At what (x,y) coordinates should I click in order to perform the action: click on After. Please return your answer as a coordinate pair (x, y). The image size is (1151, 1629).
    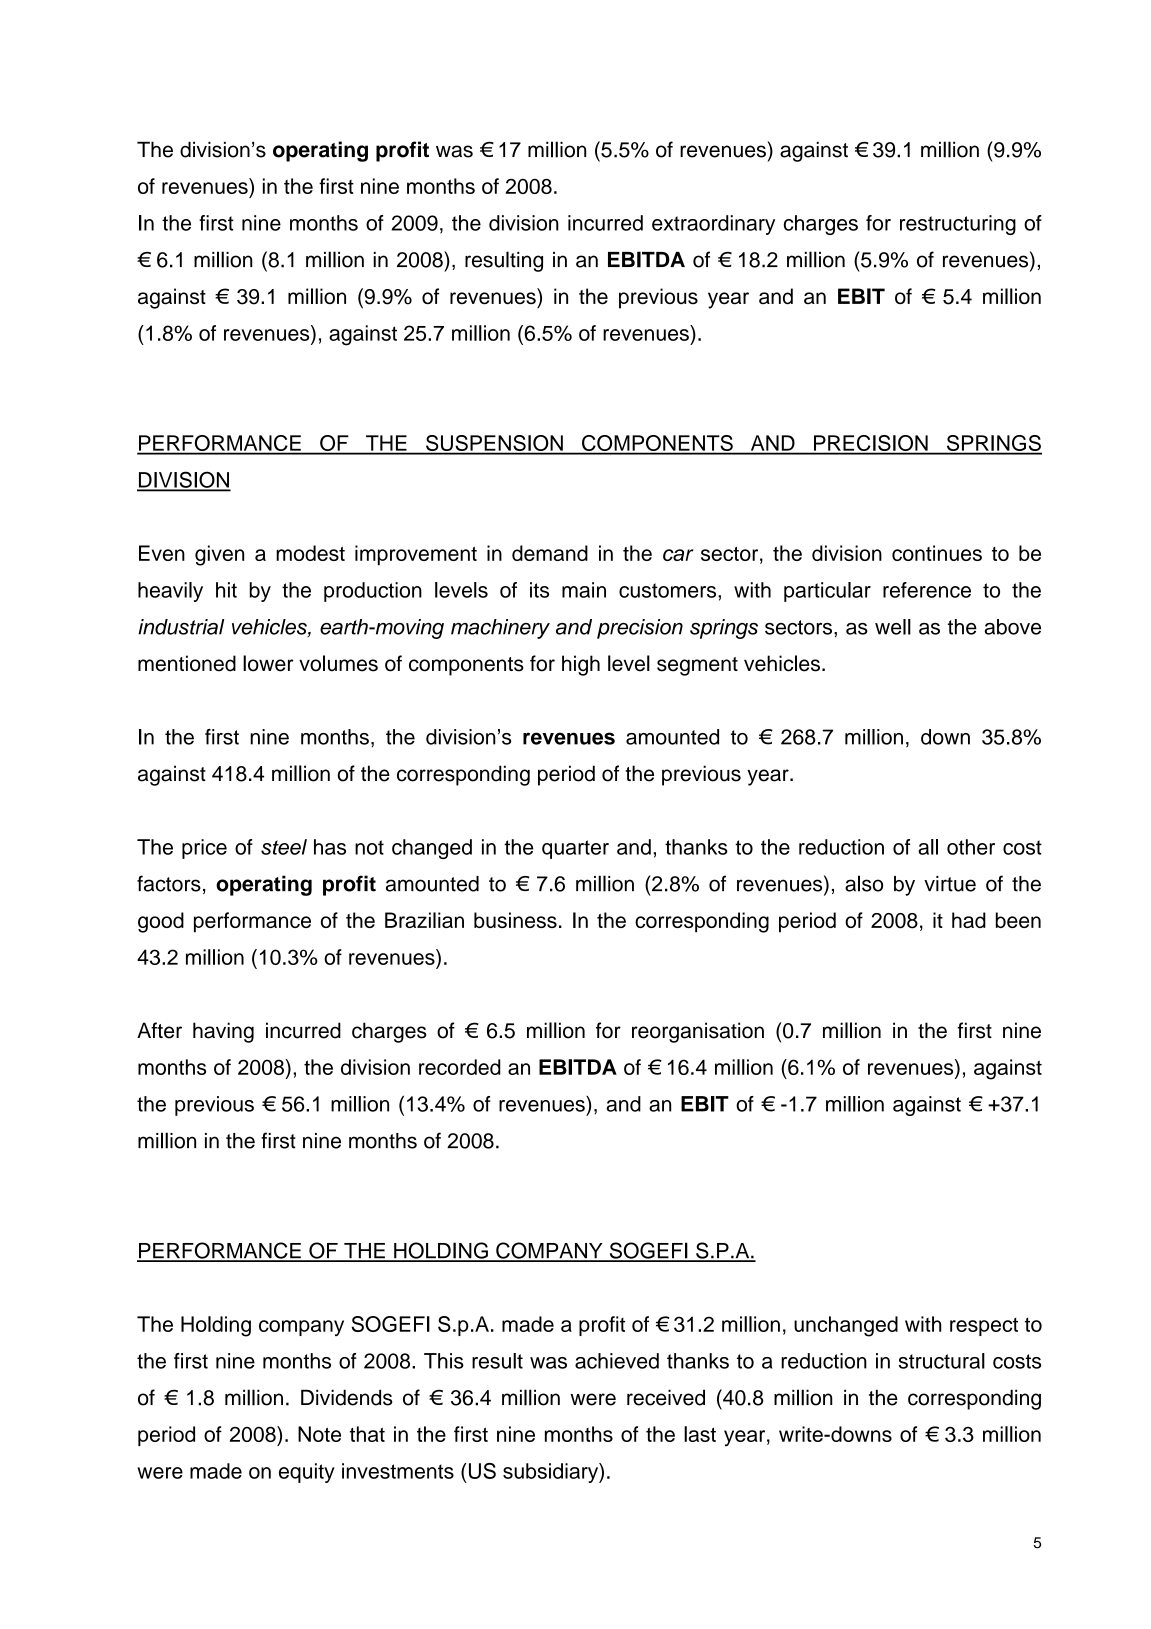
    Looking at the image, I should click on (159, 1030).
